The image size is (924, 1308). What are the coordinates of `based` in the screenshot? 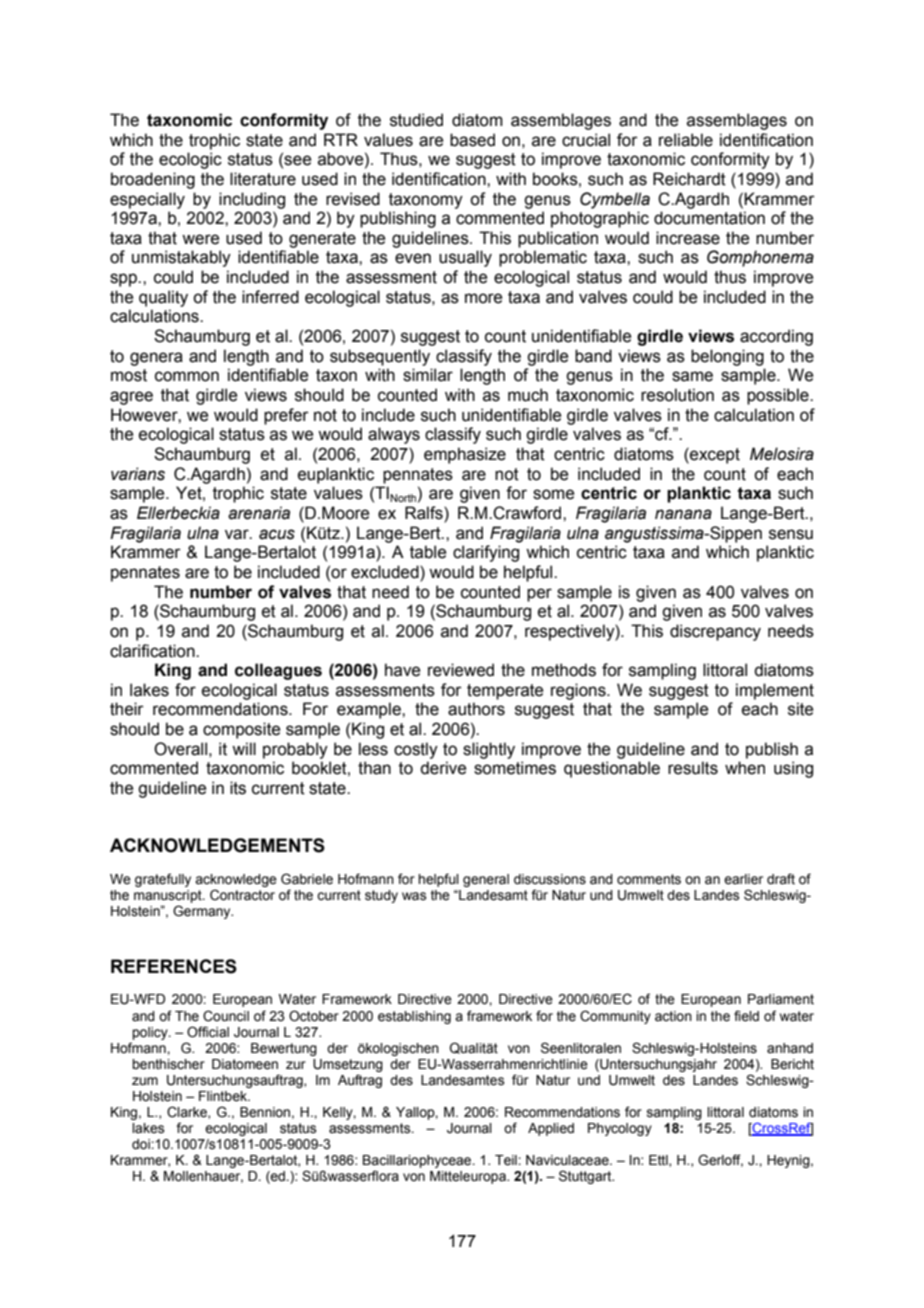 It's located at (472, 140).
